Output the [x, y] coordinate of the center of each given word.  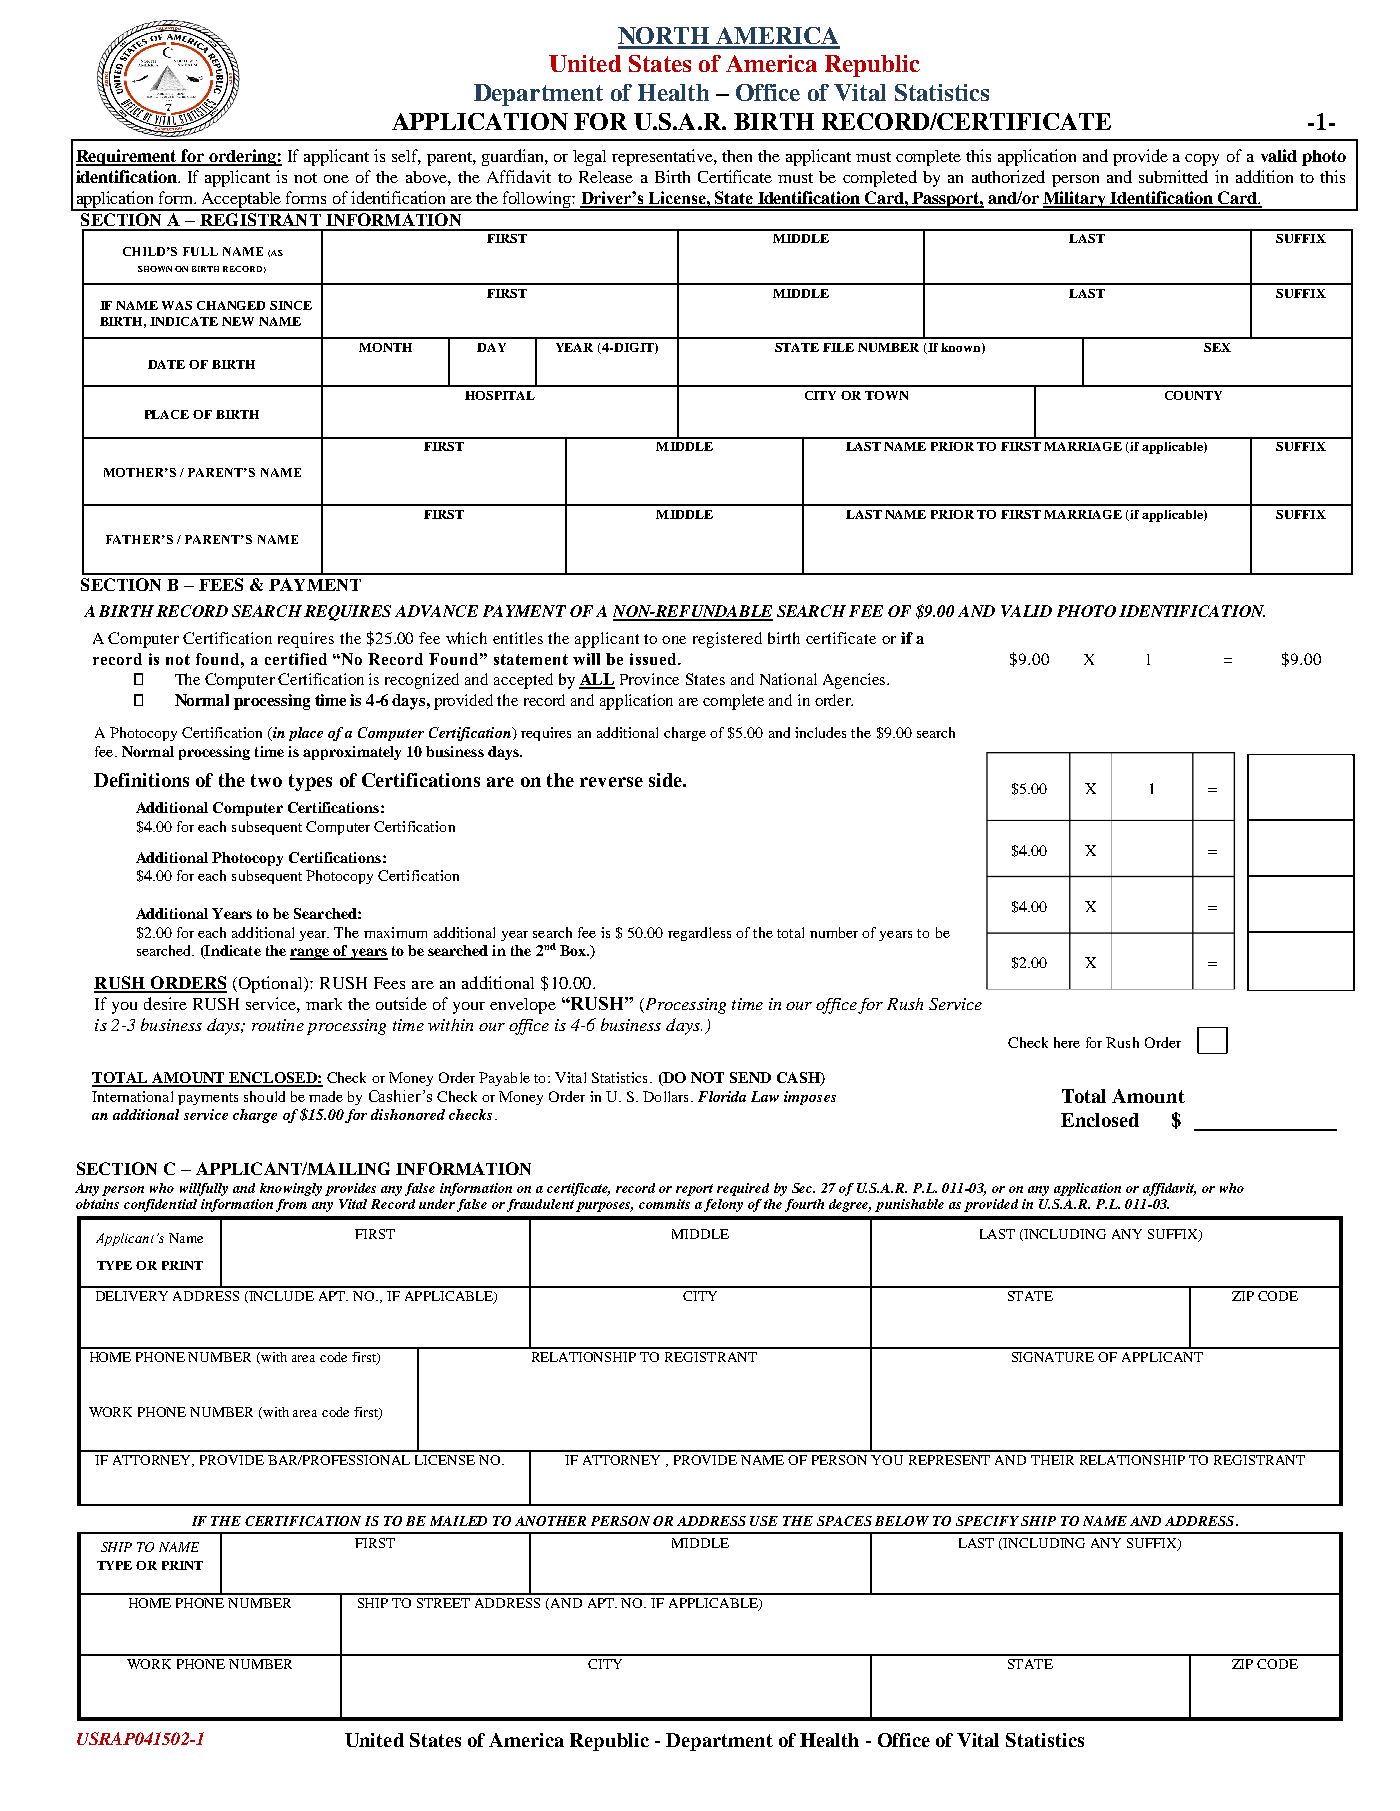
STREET [443, 1603]
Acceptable [242, 201]
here [1067, 1042]
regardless [699, 934]
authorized [1008, 176]
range [310, 954]
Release [606, 177]
